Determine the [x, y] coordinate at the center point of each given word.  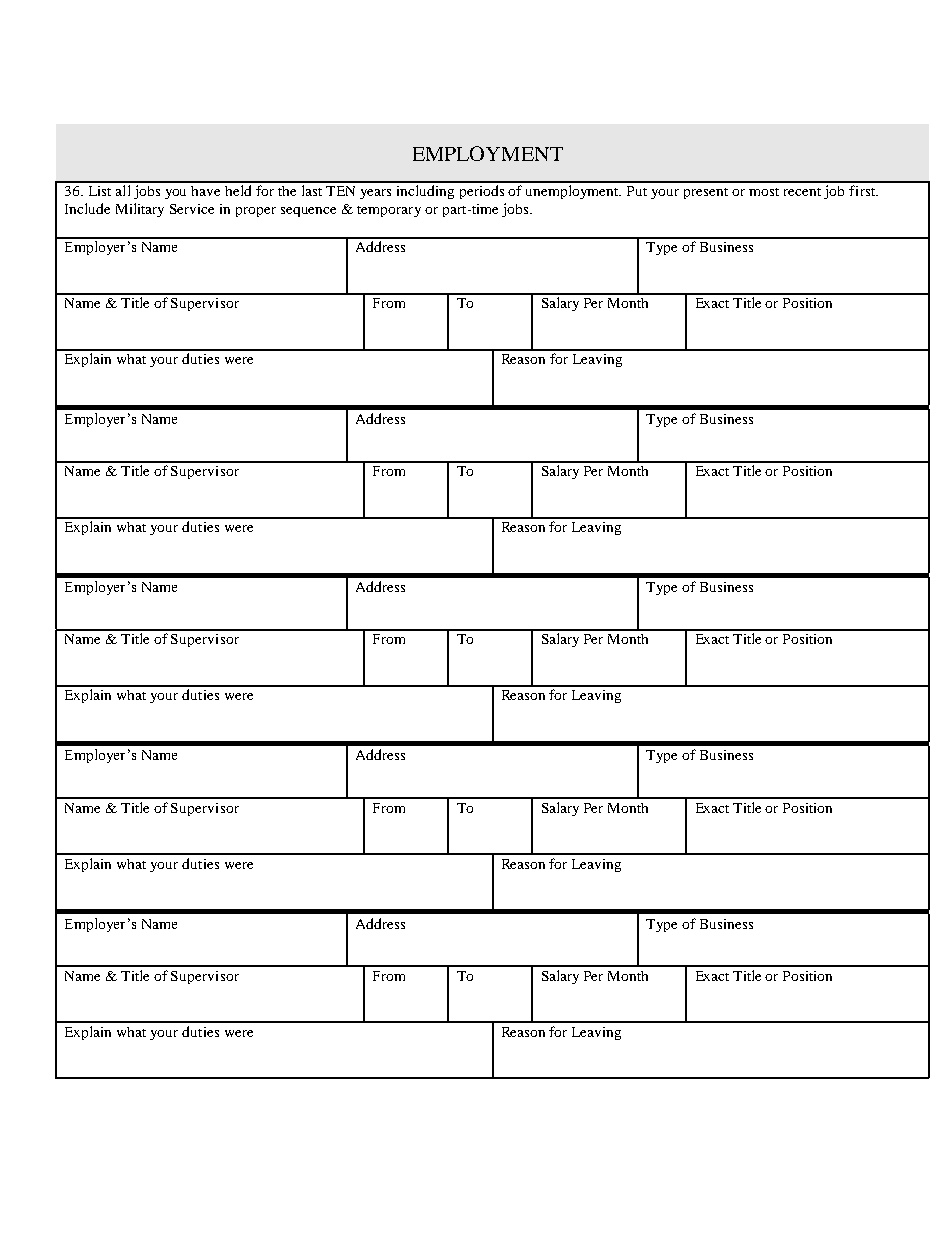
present [706, 193]
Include [87, 208]
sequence [308, 212]
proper [256, 212]
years [375, 194]
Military [140, 210]
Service [192, 209]
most [764, 192]
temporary [389, 211]
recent [802, 192]
